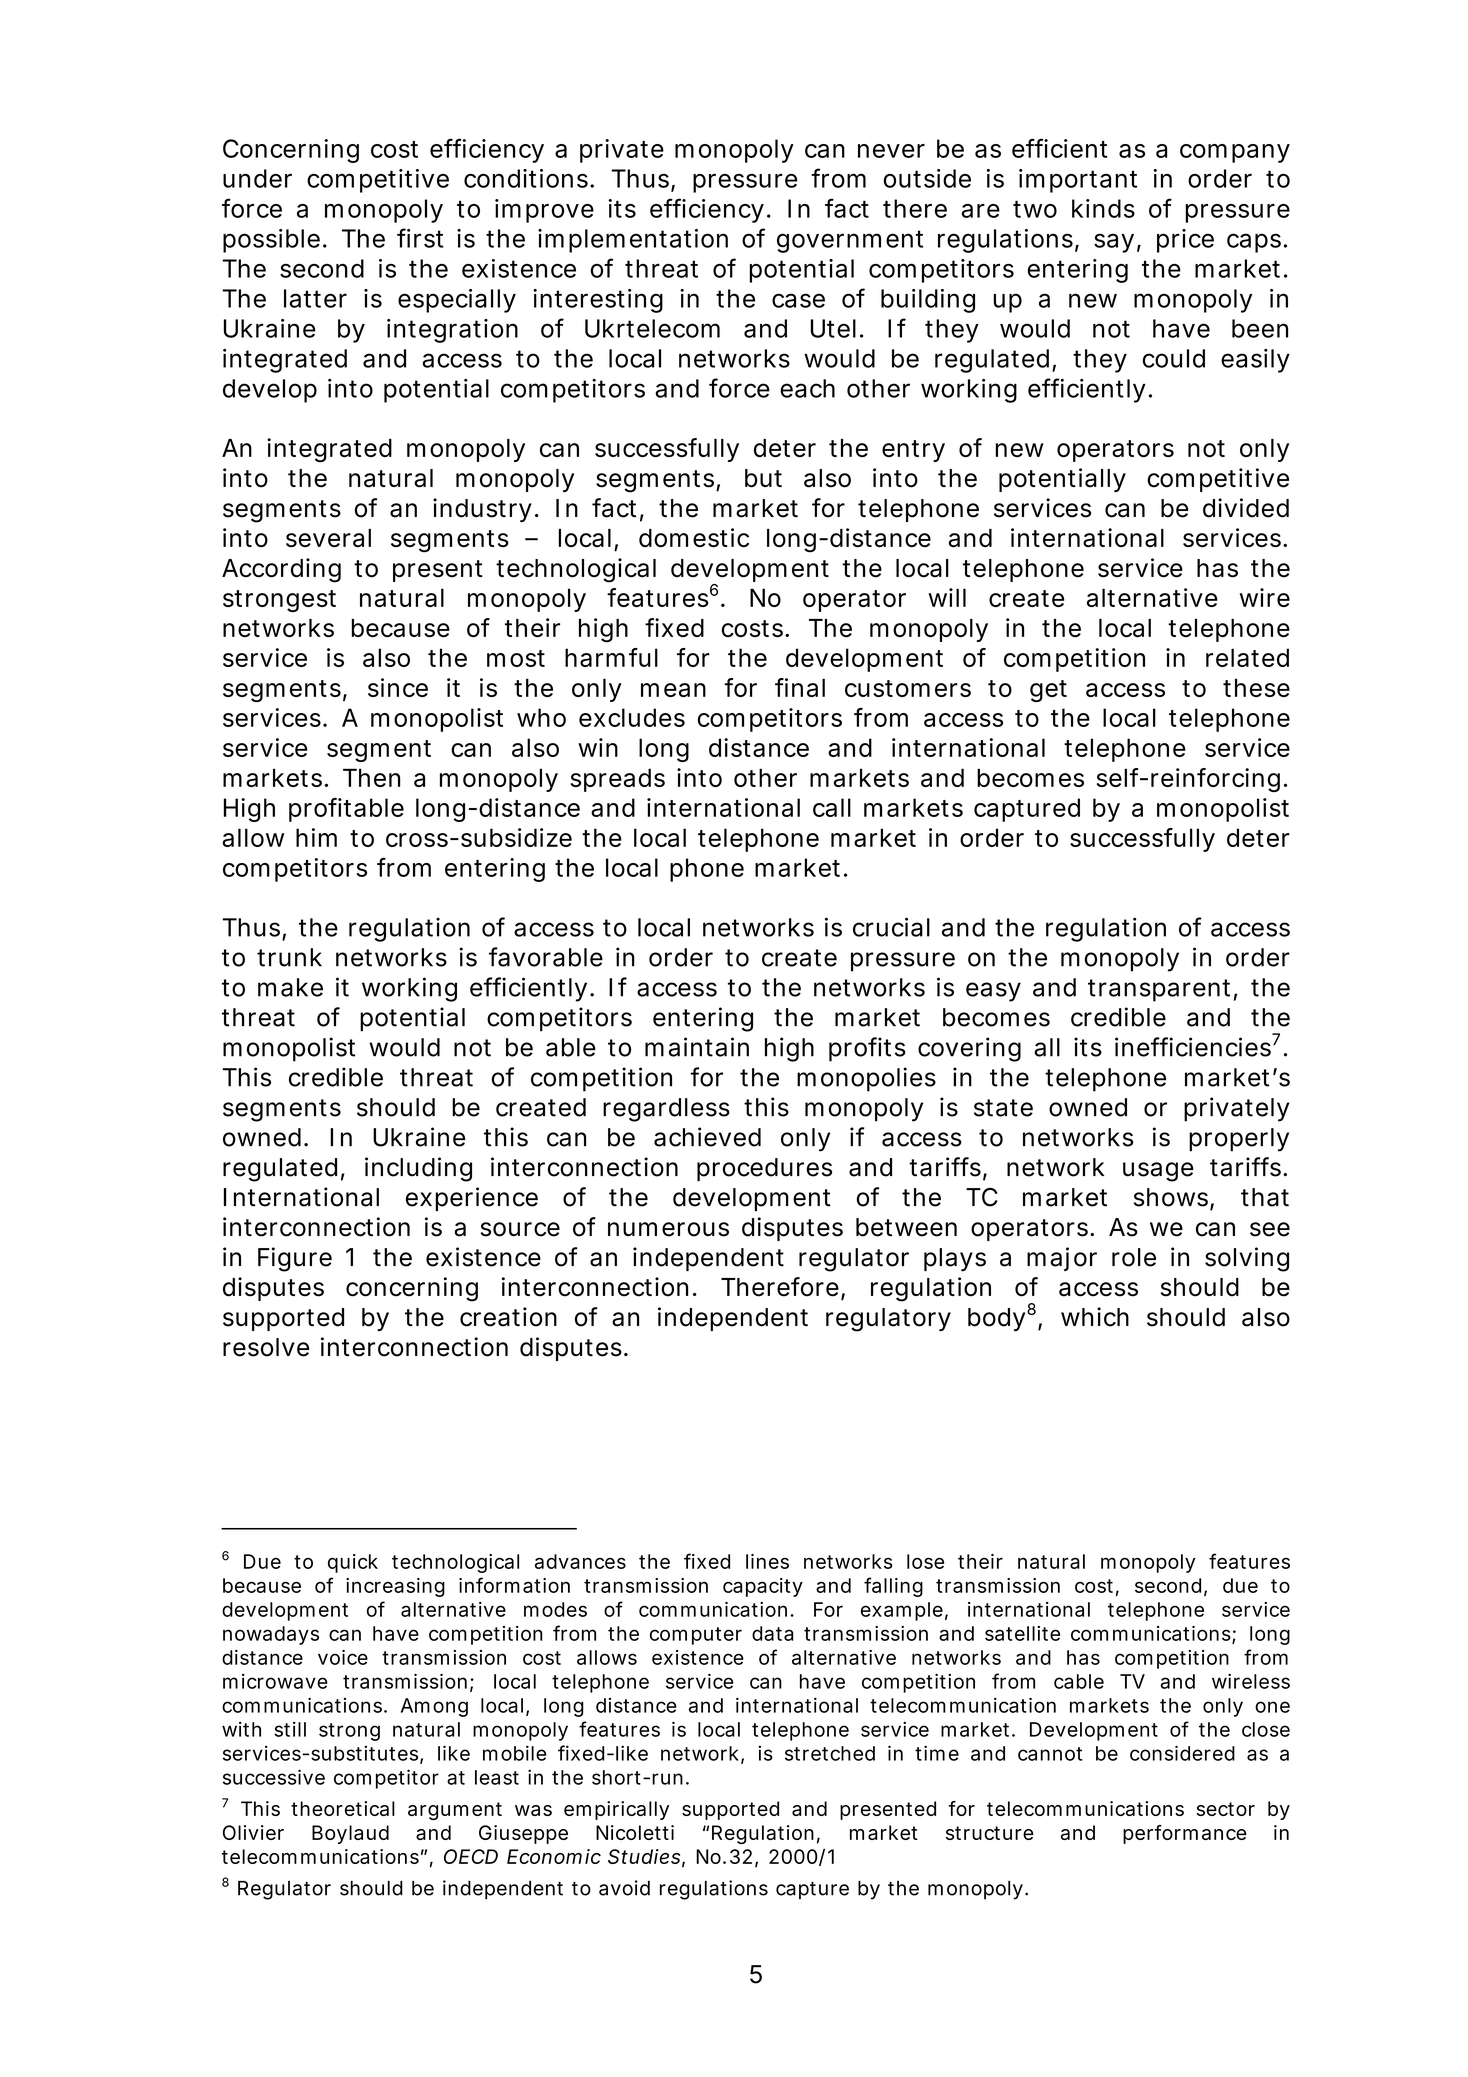 The image size is (1468, 2077). Describe the element at coordinates (1103, 208) in the screenshot. I see `kinds` at that location.
